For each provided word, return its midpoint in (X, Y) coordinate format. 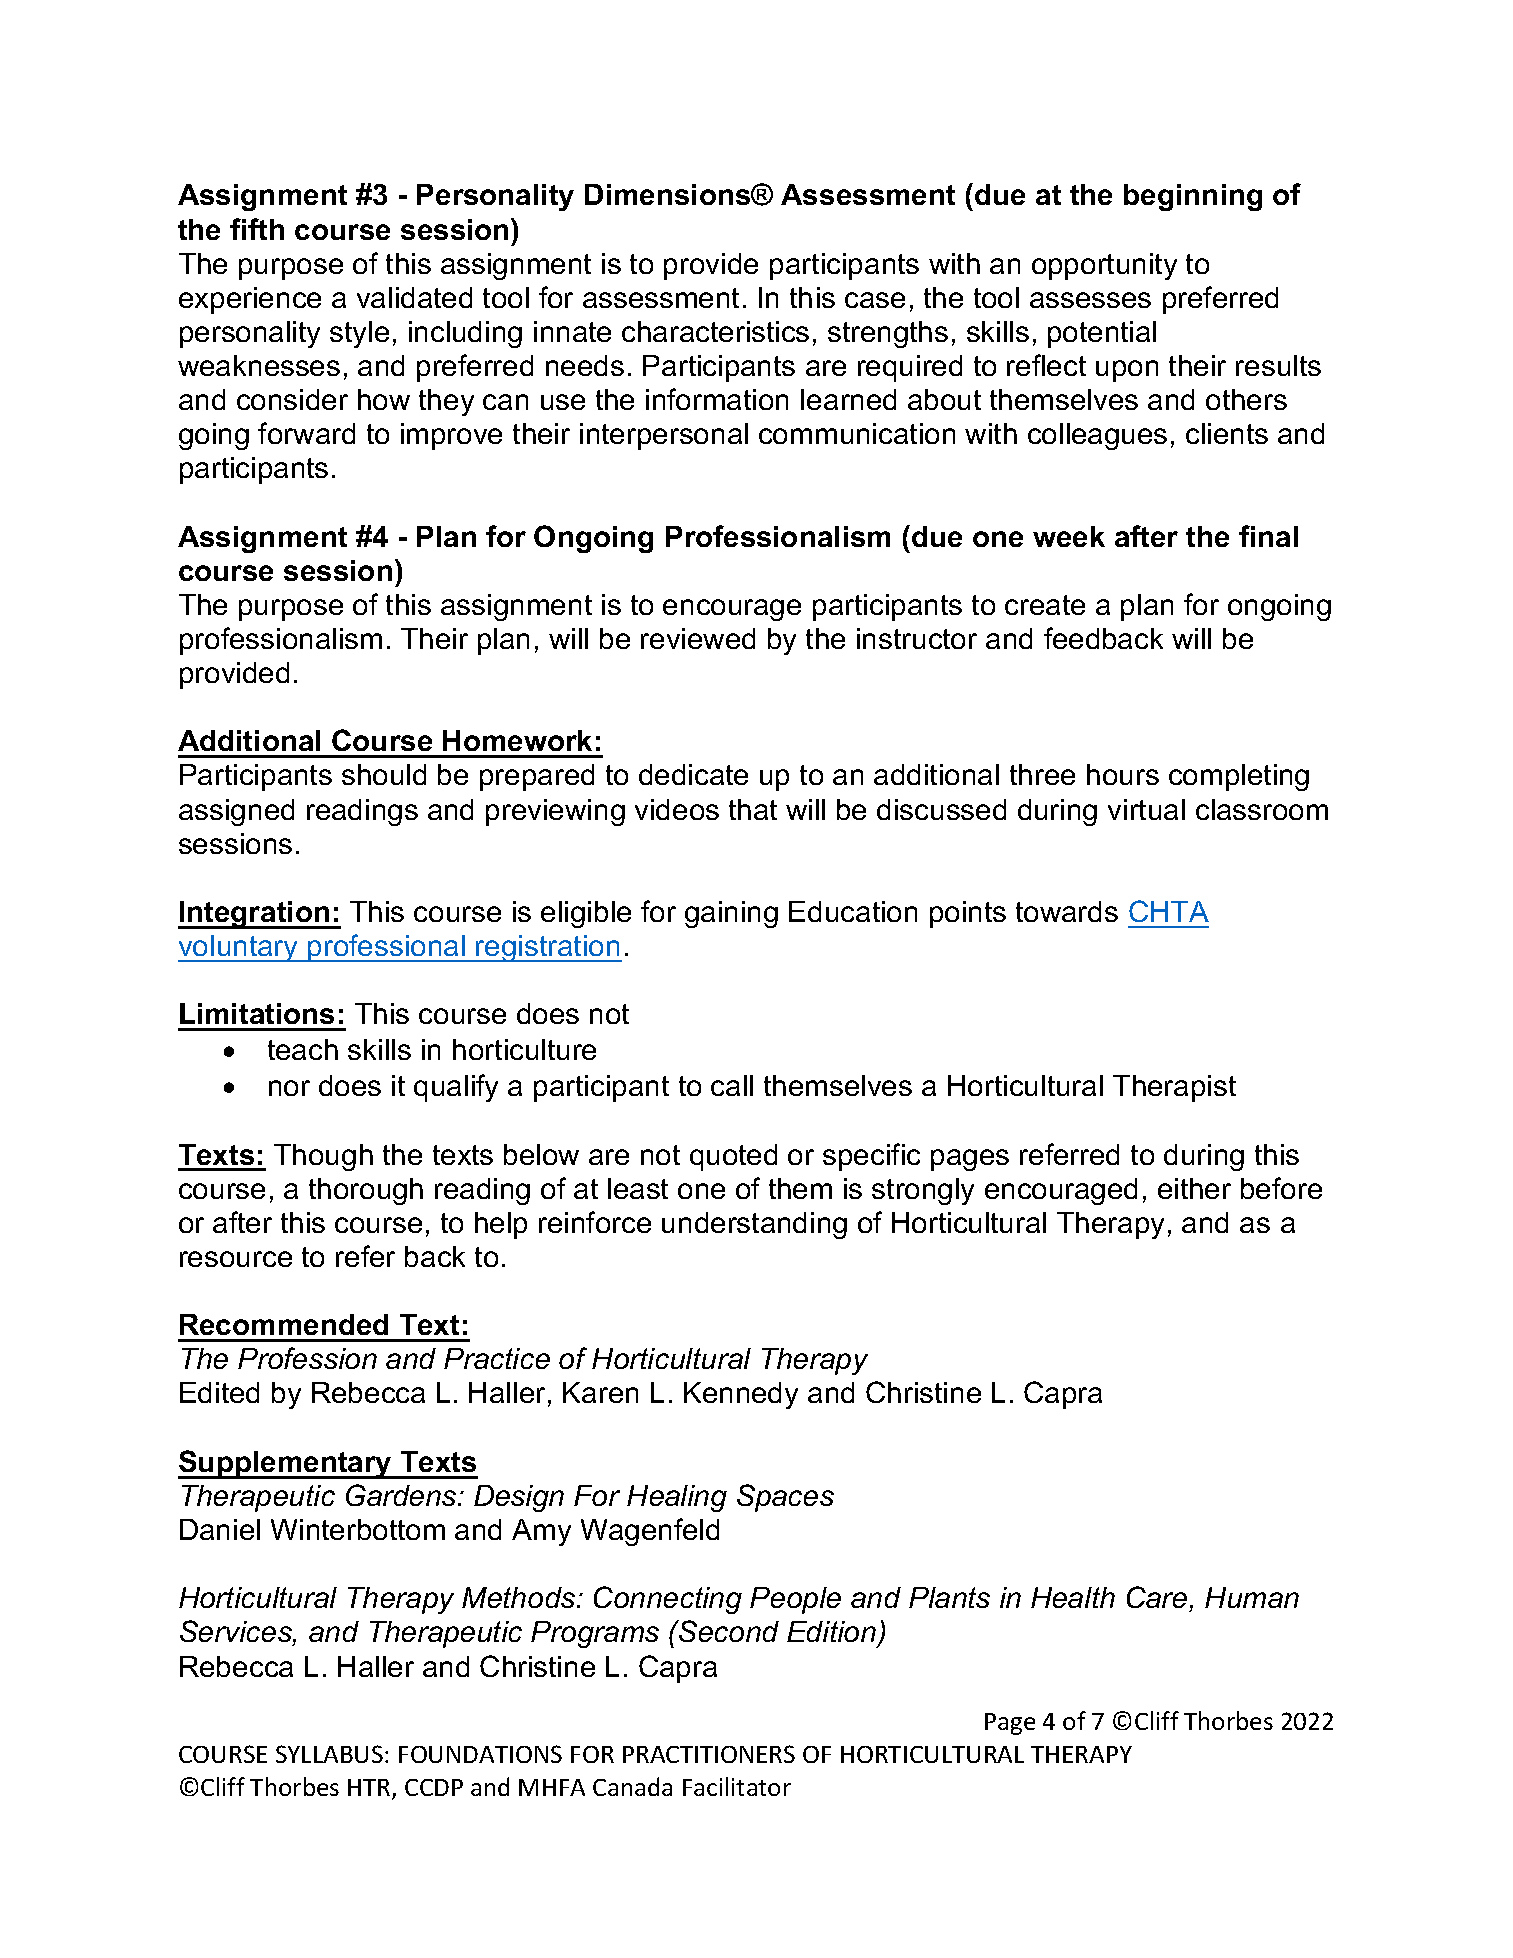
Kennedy (741, 1395)
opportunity (1104, 266)
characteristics (715, 331)
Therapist (1174, 1088)
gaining (731, 914)
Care (1158, 1599)
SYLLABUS (329, 1754)
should (384, 774)
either (1194, 1188)
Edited (219, 1392)
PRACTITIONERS (709, 1754)
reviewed (698, 638)
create (1045, 605)
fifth (257, 229)
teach (303, 1049)
